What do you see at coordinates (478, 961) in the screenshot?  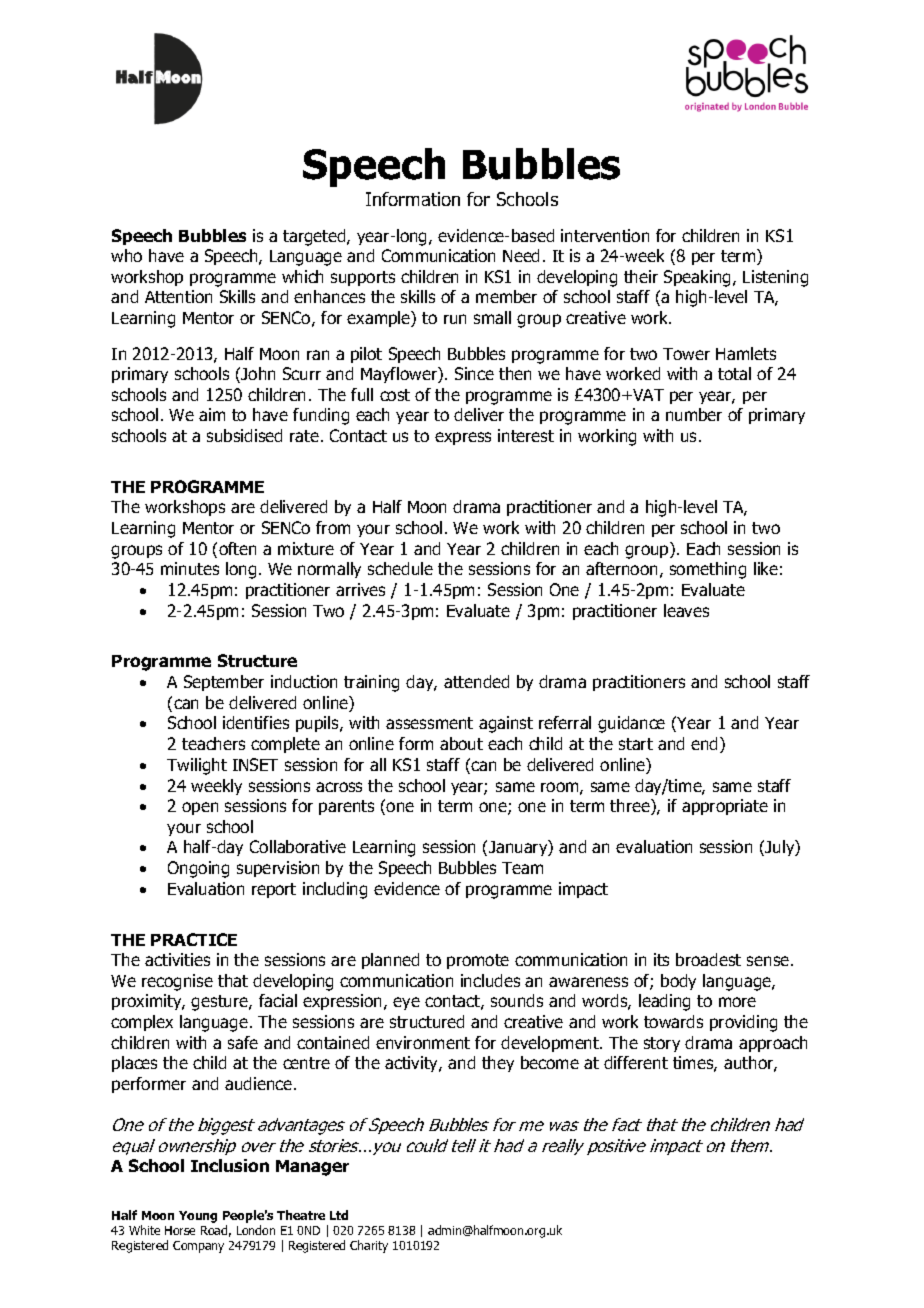 I see `promote` at bounding box center [478, 961].
